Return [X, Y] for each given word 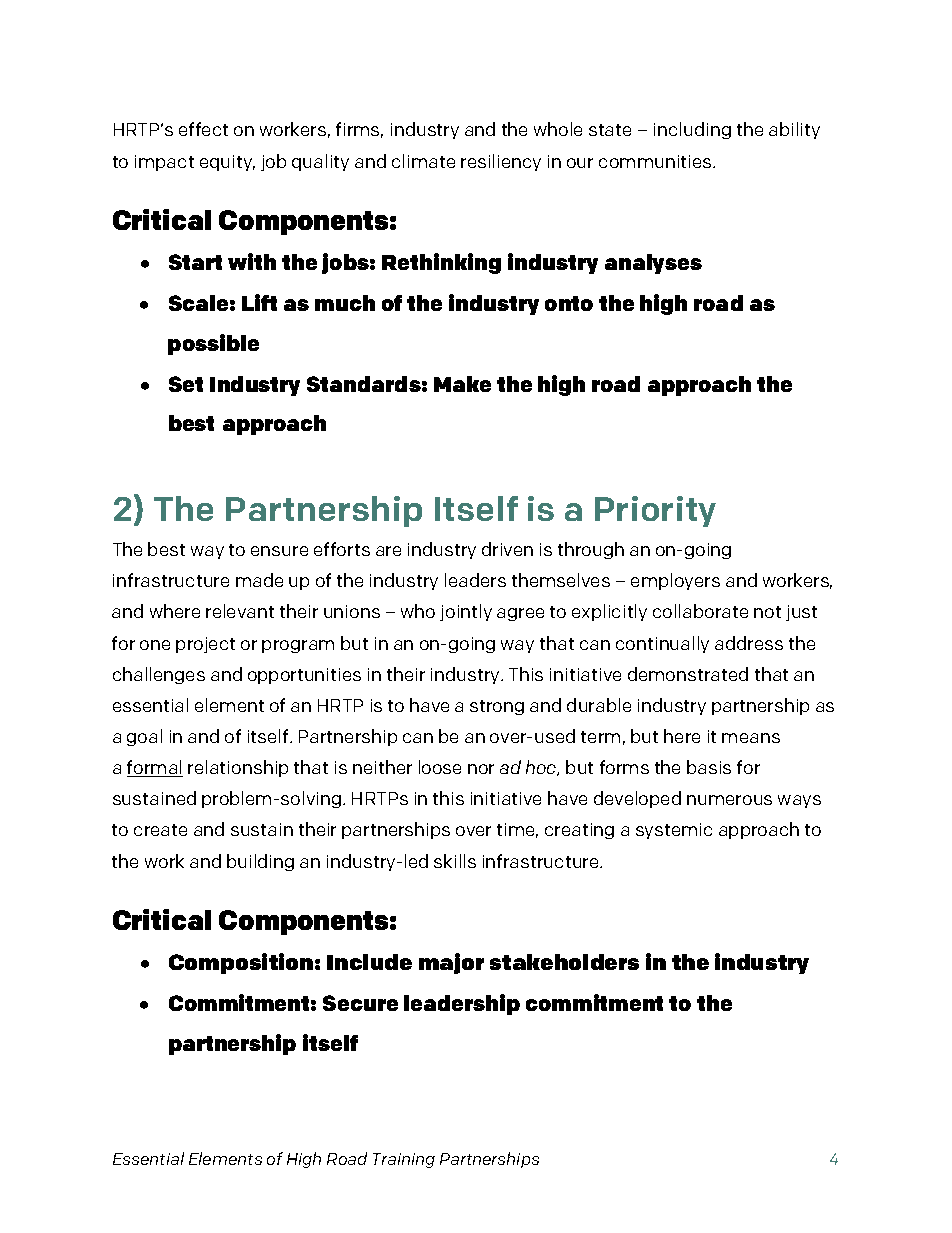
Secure [360, 1003]
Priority [655, 511]
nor [481, 769]
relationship [238, 768]
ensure [279, 551]
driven [507, 549]
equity [227, 163]
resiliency [501, 162]
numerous [729, 800]
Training [404, 1160]
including [692, 130]
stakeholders [564, 962]
